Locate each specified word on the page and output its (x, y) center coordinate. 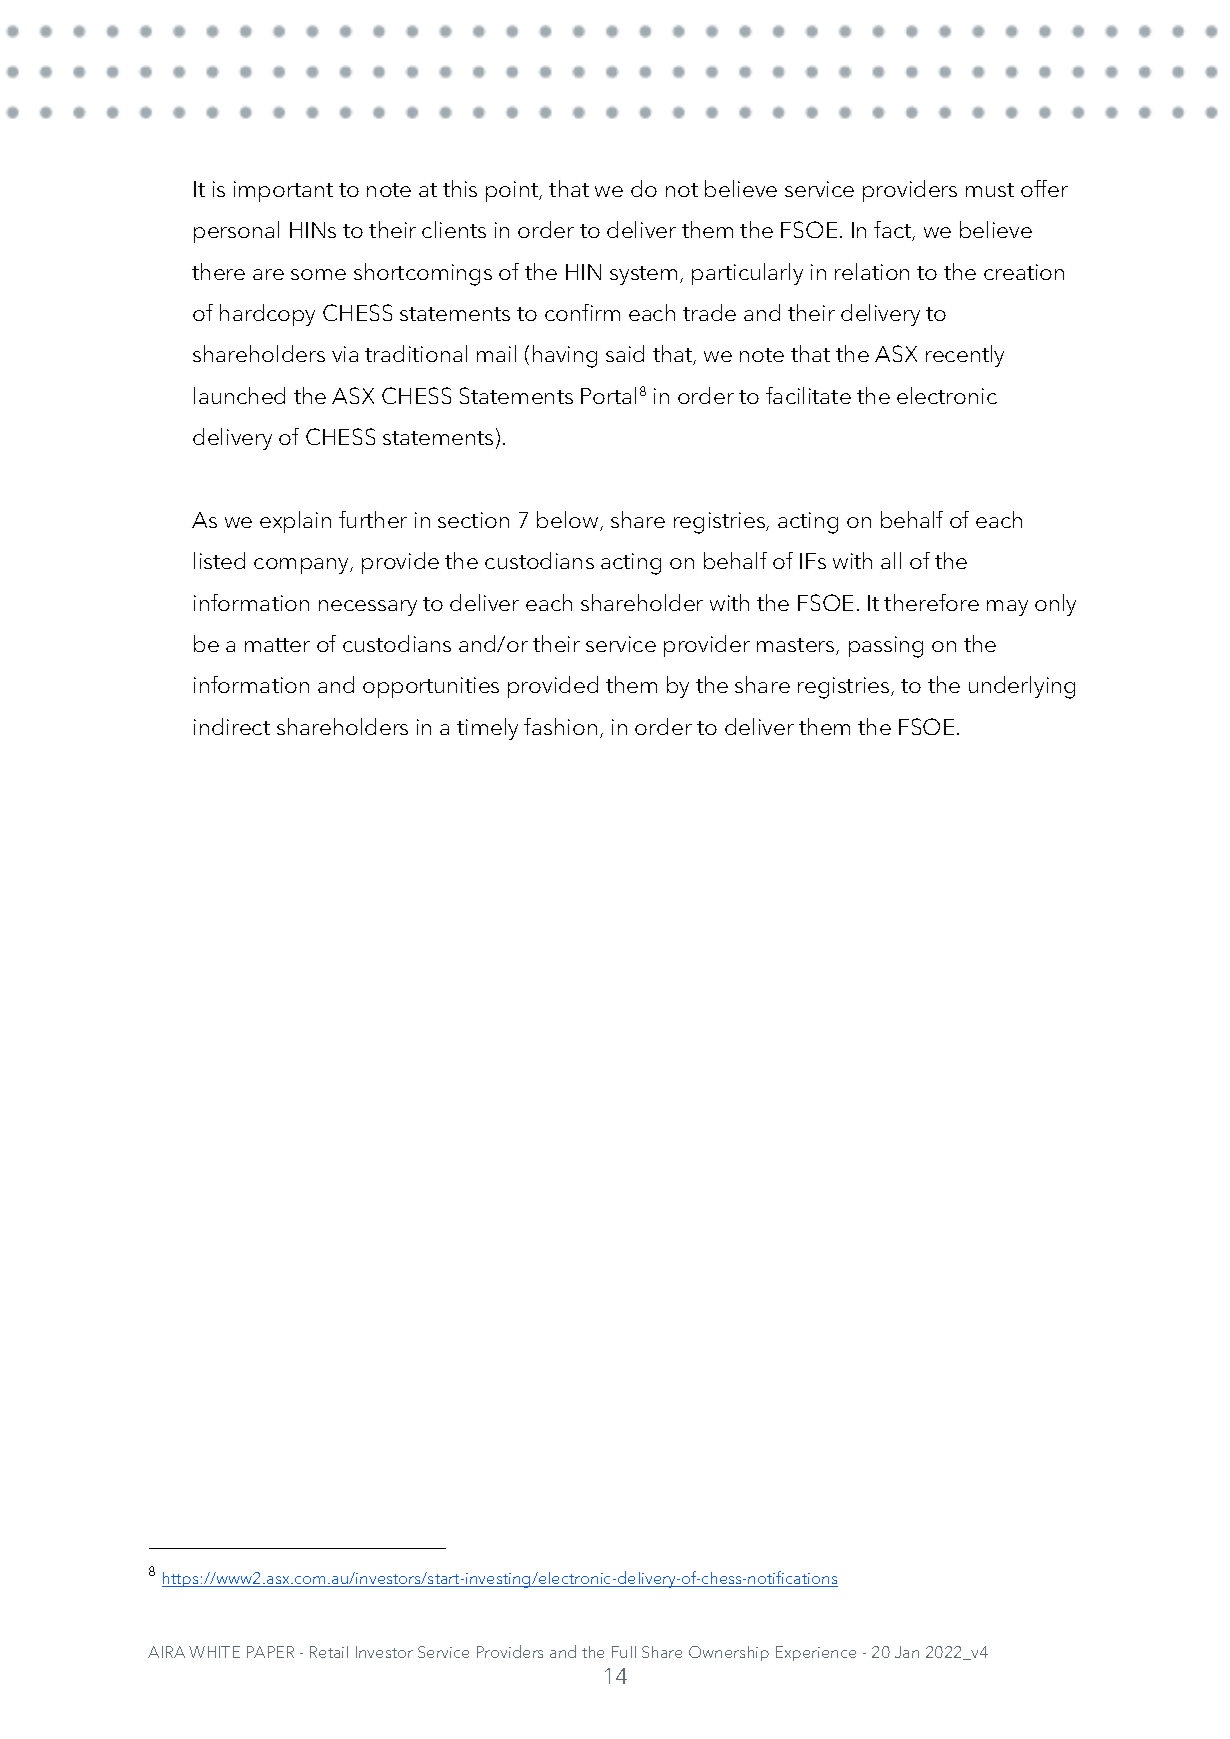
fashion (560, 726)
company (303, 566)
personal (236, 232)
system (643, 275)
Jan (907, 1652)
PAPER (270, 1652)
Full (624, 1652)
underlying (1022, 687)
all (891, 560)
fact (894, 231)
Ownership (729, 1653)
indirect (232, 726)
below (569, 521)
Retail (329, 1652)
